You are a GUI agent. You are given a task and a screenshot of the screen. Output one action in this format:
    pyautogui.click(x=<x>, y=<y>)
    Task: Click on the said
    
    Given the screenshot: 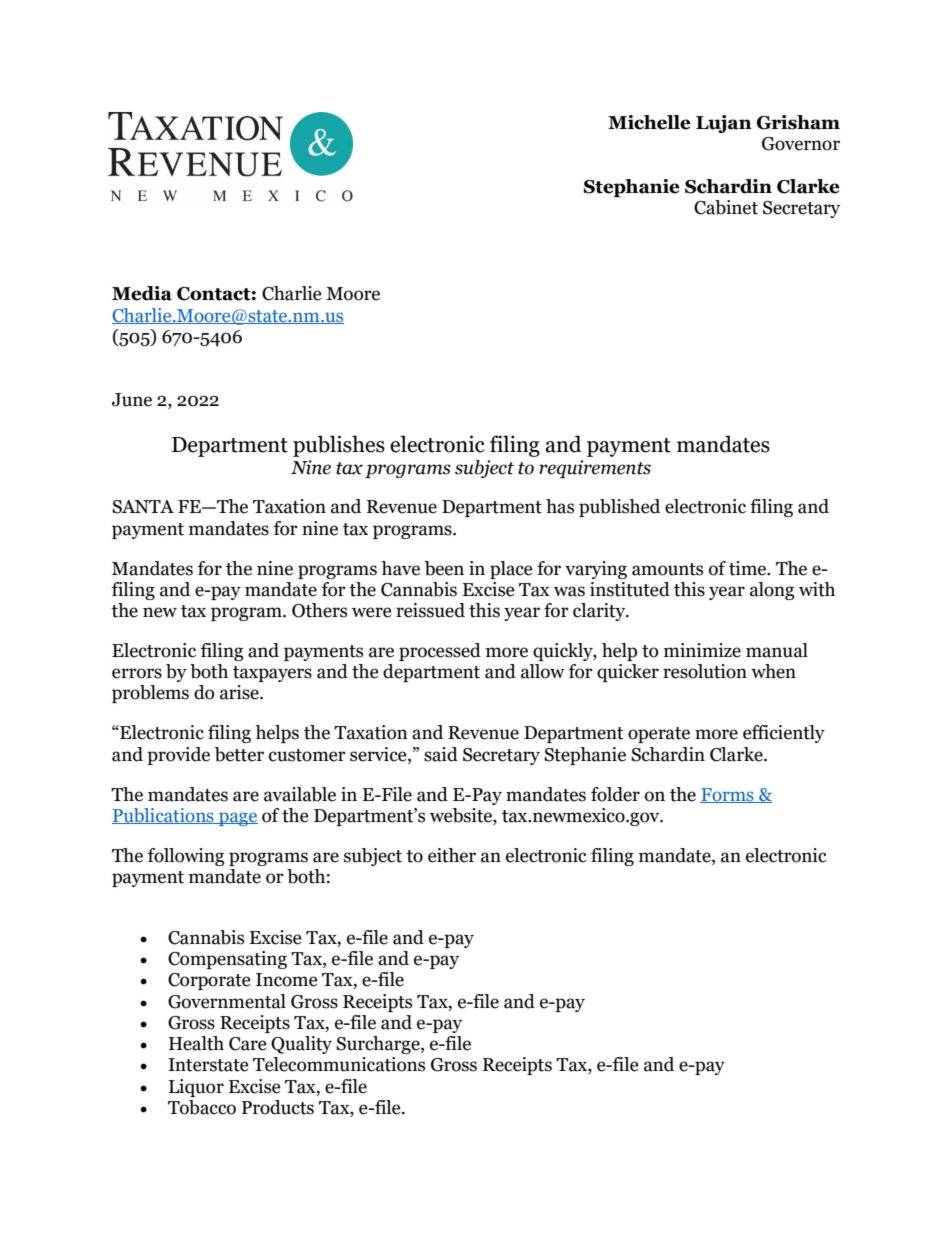 What is the action you would take?
    pyautogui.click(x=441, y=754)
